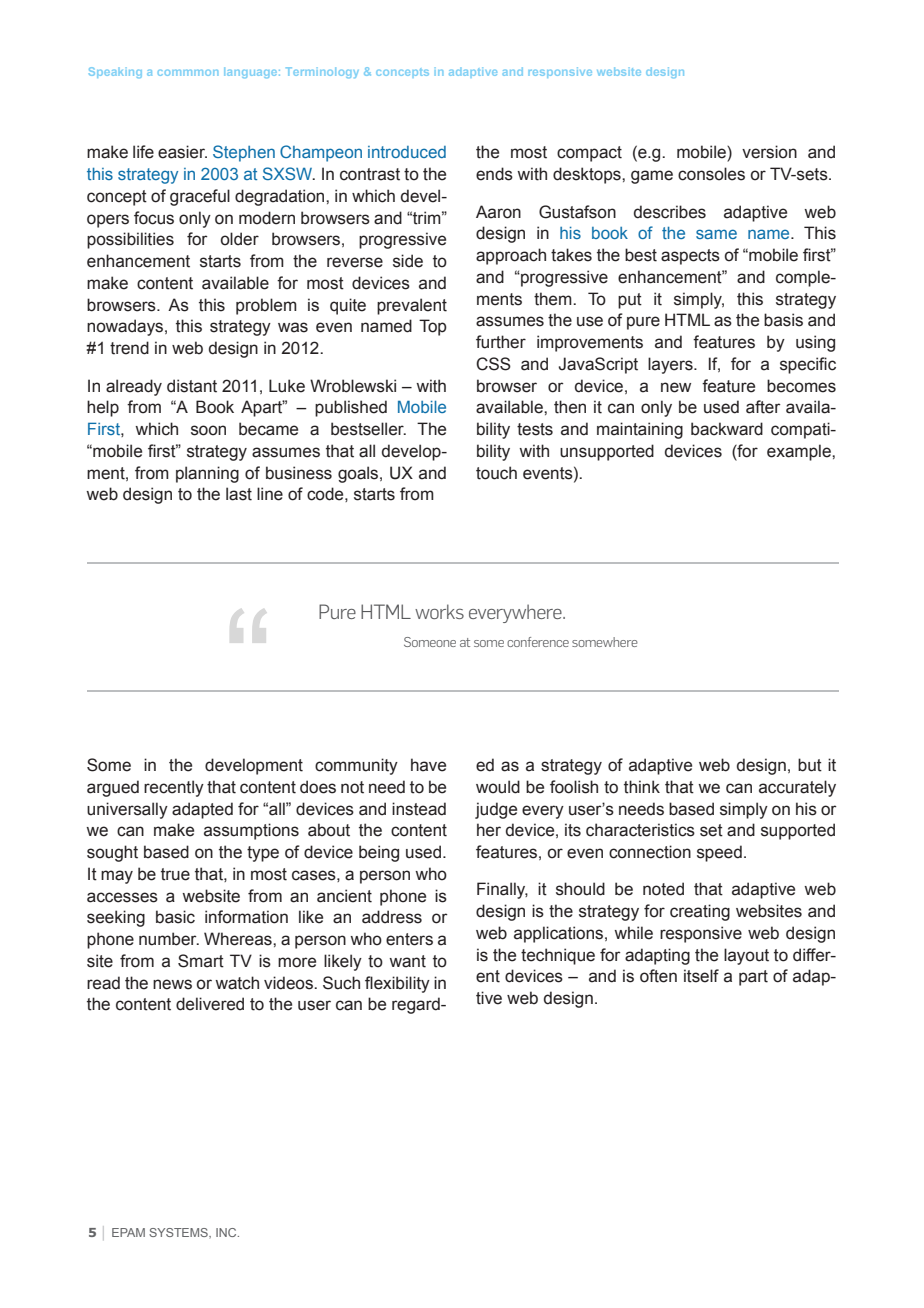 The image size is (924, 1308). Describe the element at coordinates (407, 152) in the screenshot. I see `introduced` at that location.
